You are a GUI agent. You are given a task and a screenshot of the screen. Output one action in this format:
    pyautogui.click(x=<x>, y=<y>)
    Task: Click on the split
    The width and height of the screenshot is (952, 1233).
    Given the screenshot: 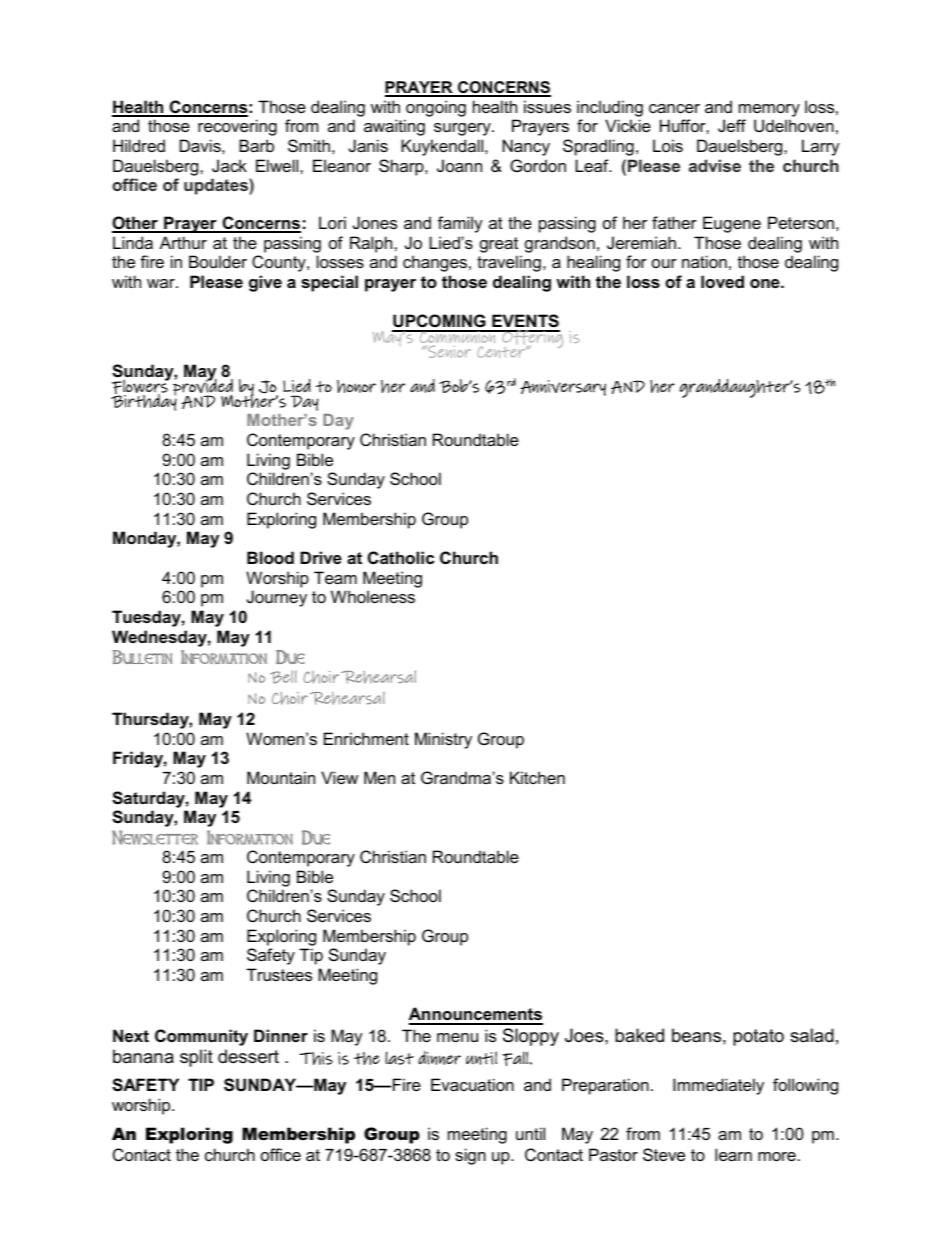 What is the action you would take?
    pyautogui.click(x=196, y=1058)
